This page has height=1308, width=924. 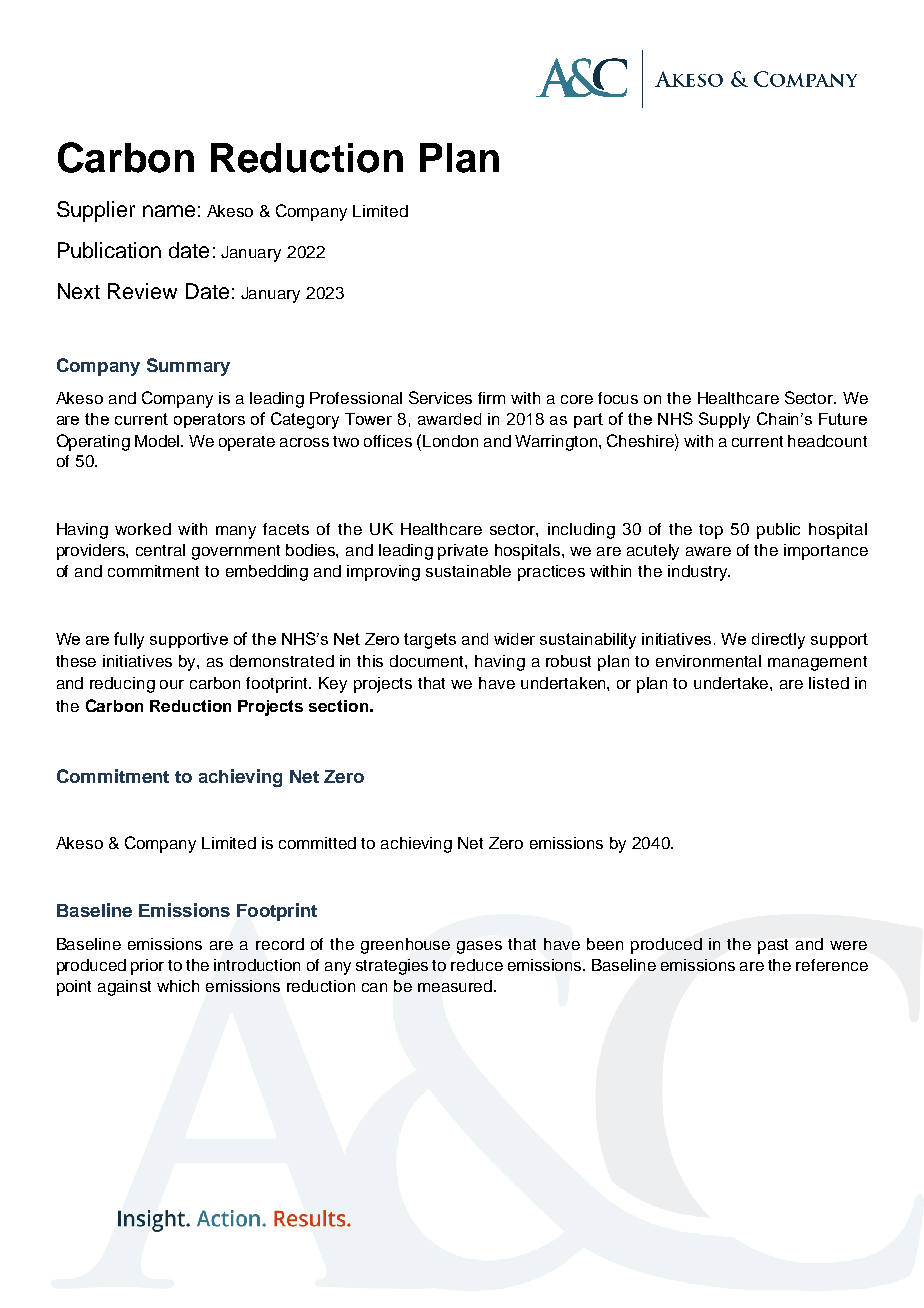 What do you see at coordinates (468, 571) in the page?
I see `sustainable` at bounding box center [468, 571].
